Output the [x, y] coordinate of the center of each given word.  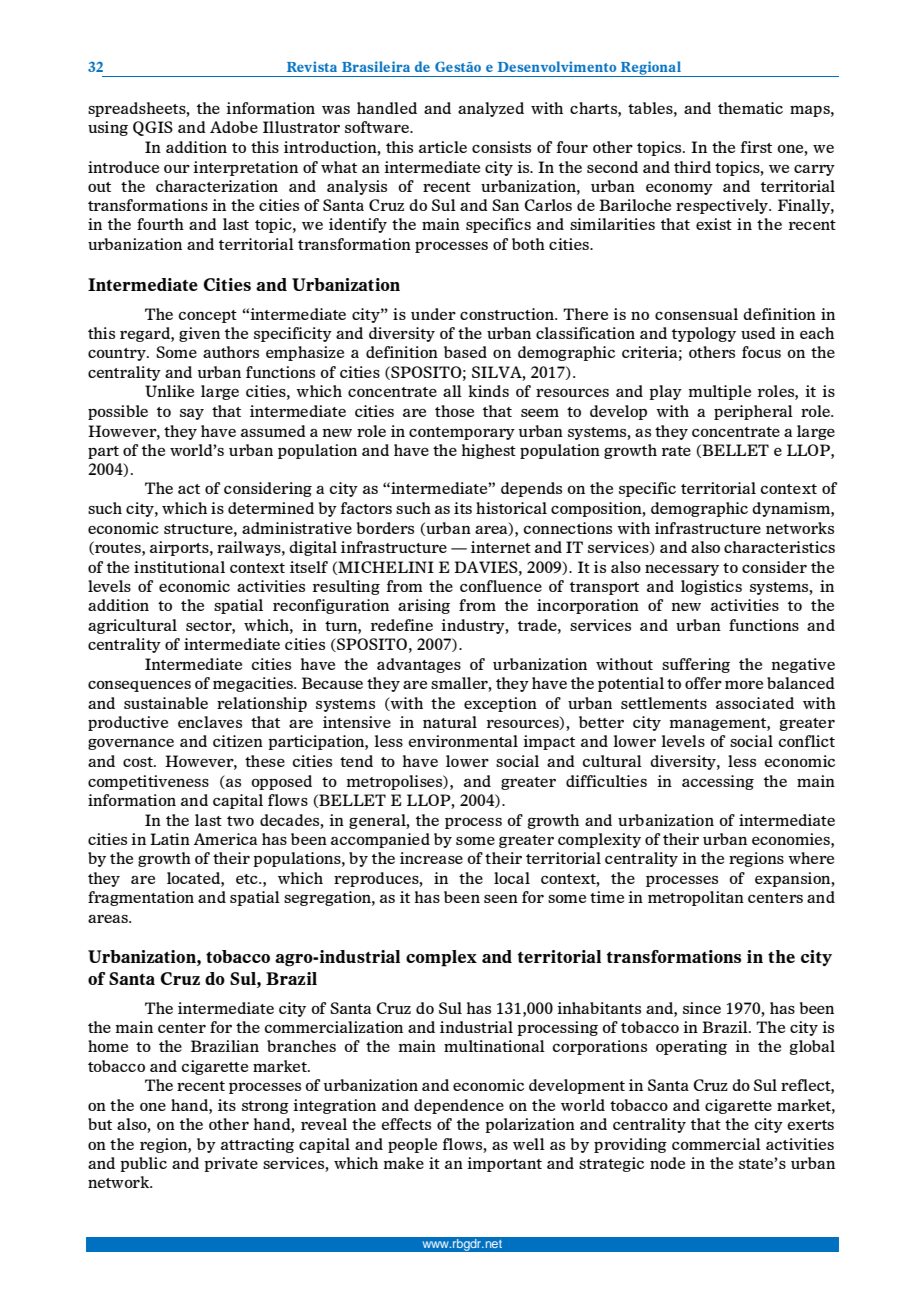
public [143, 1164]
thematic [750, 108]
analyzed [491, 109]
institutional [179, 567]
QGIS [153, 128]
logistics [711, 587]
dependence [459, 1106]
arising [424, 606]
